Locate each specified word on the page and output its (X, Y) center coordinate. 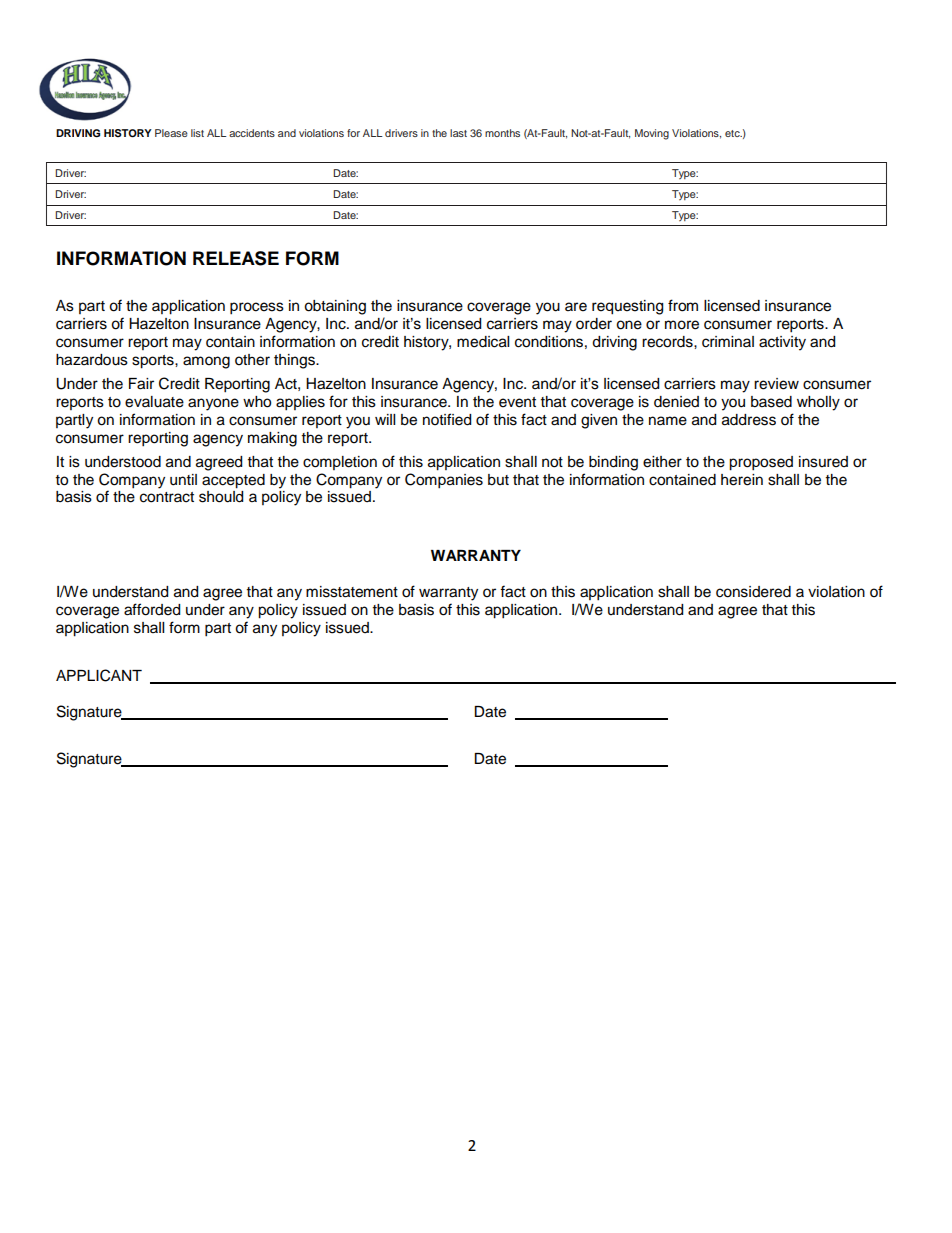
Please (171, 133)
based (771, 402)
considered (753, 592)
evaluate (154, 402)
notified (447, 419)
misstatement (352, 592)
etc (733, 133)
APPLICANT (99, 675)
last (458, 133)
